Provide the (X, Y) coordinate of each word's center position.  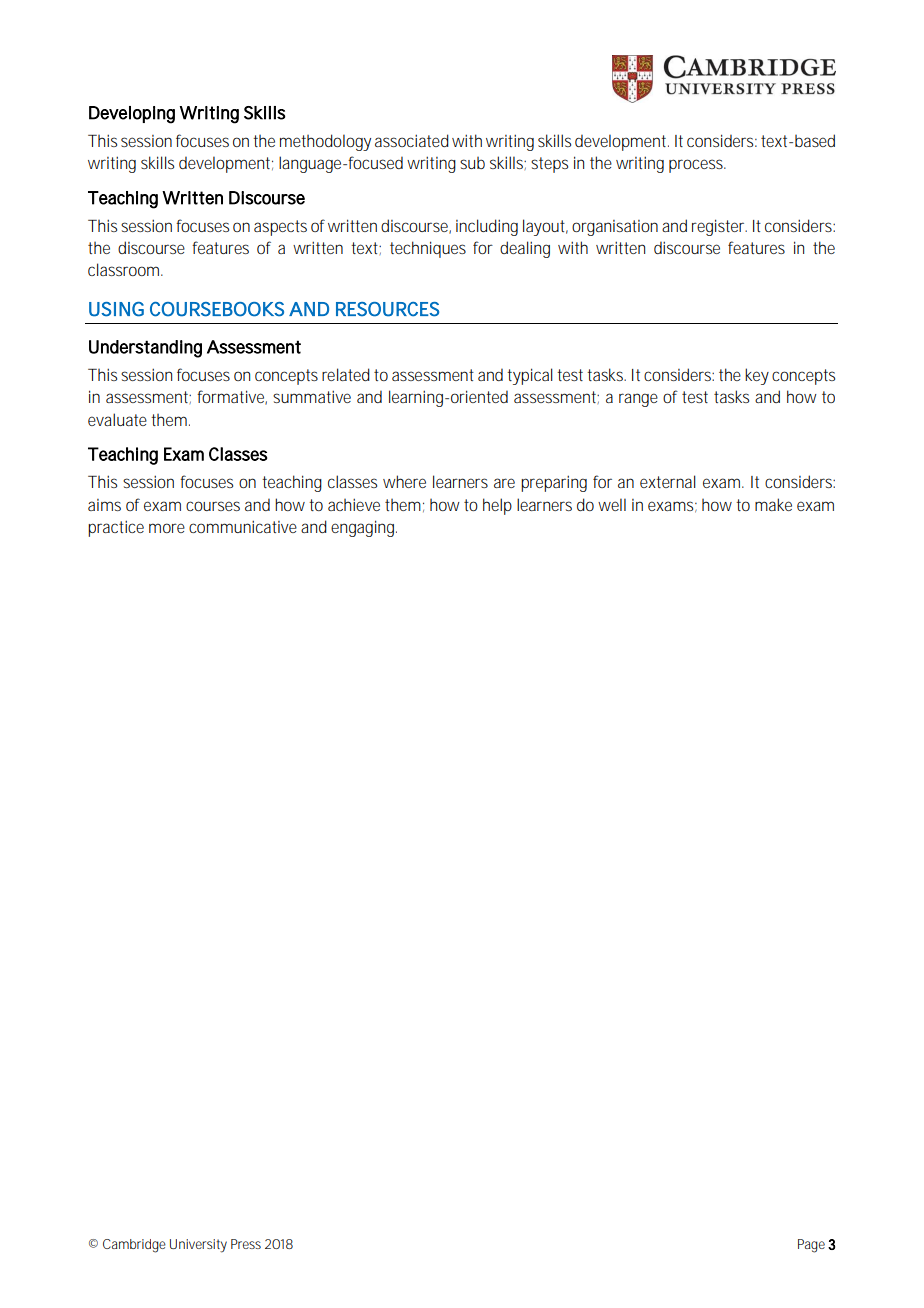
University (198, 1246)
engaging (364, 528)
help (497, 506)
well (612, 504)
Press (246, 1244)
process (697, 166)
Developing (132, 115)
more (167, 528)
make (773, 504)
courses (213, 506)
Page (811, 1246)
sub (472, 163)
